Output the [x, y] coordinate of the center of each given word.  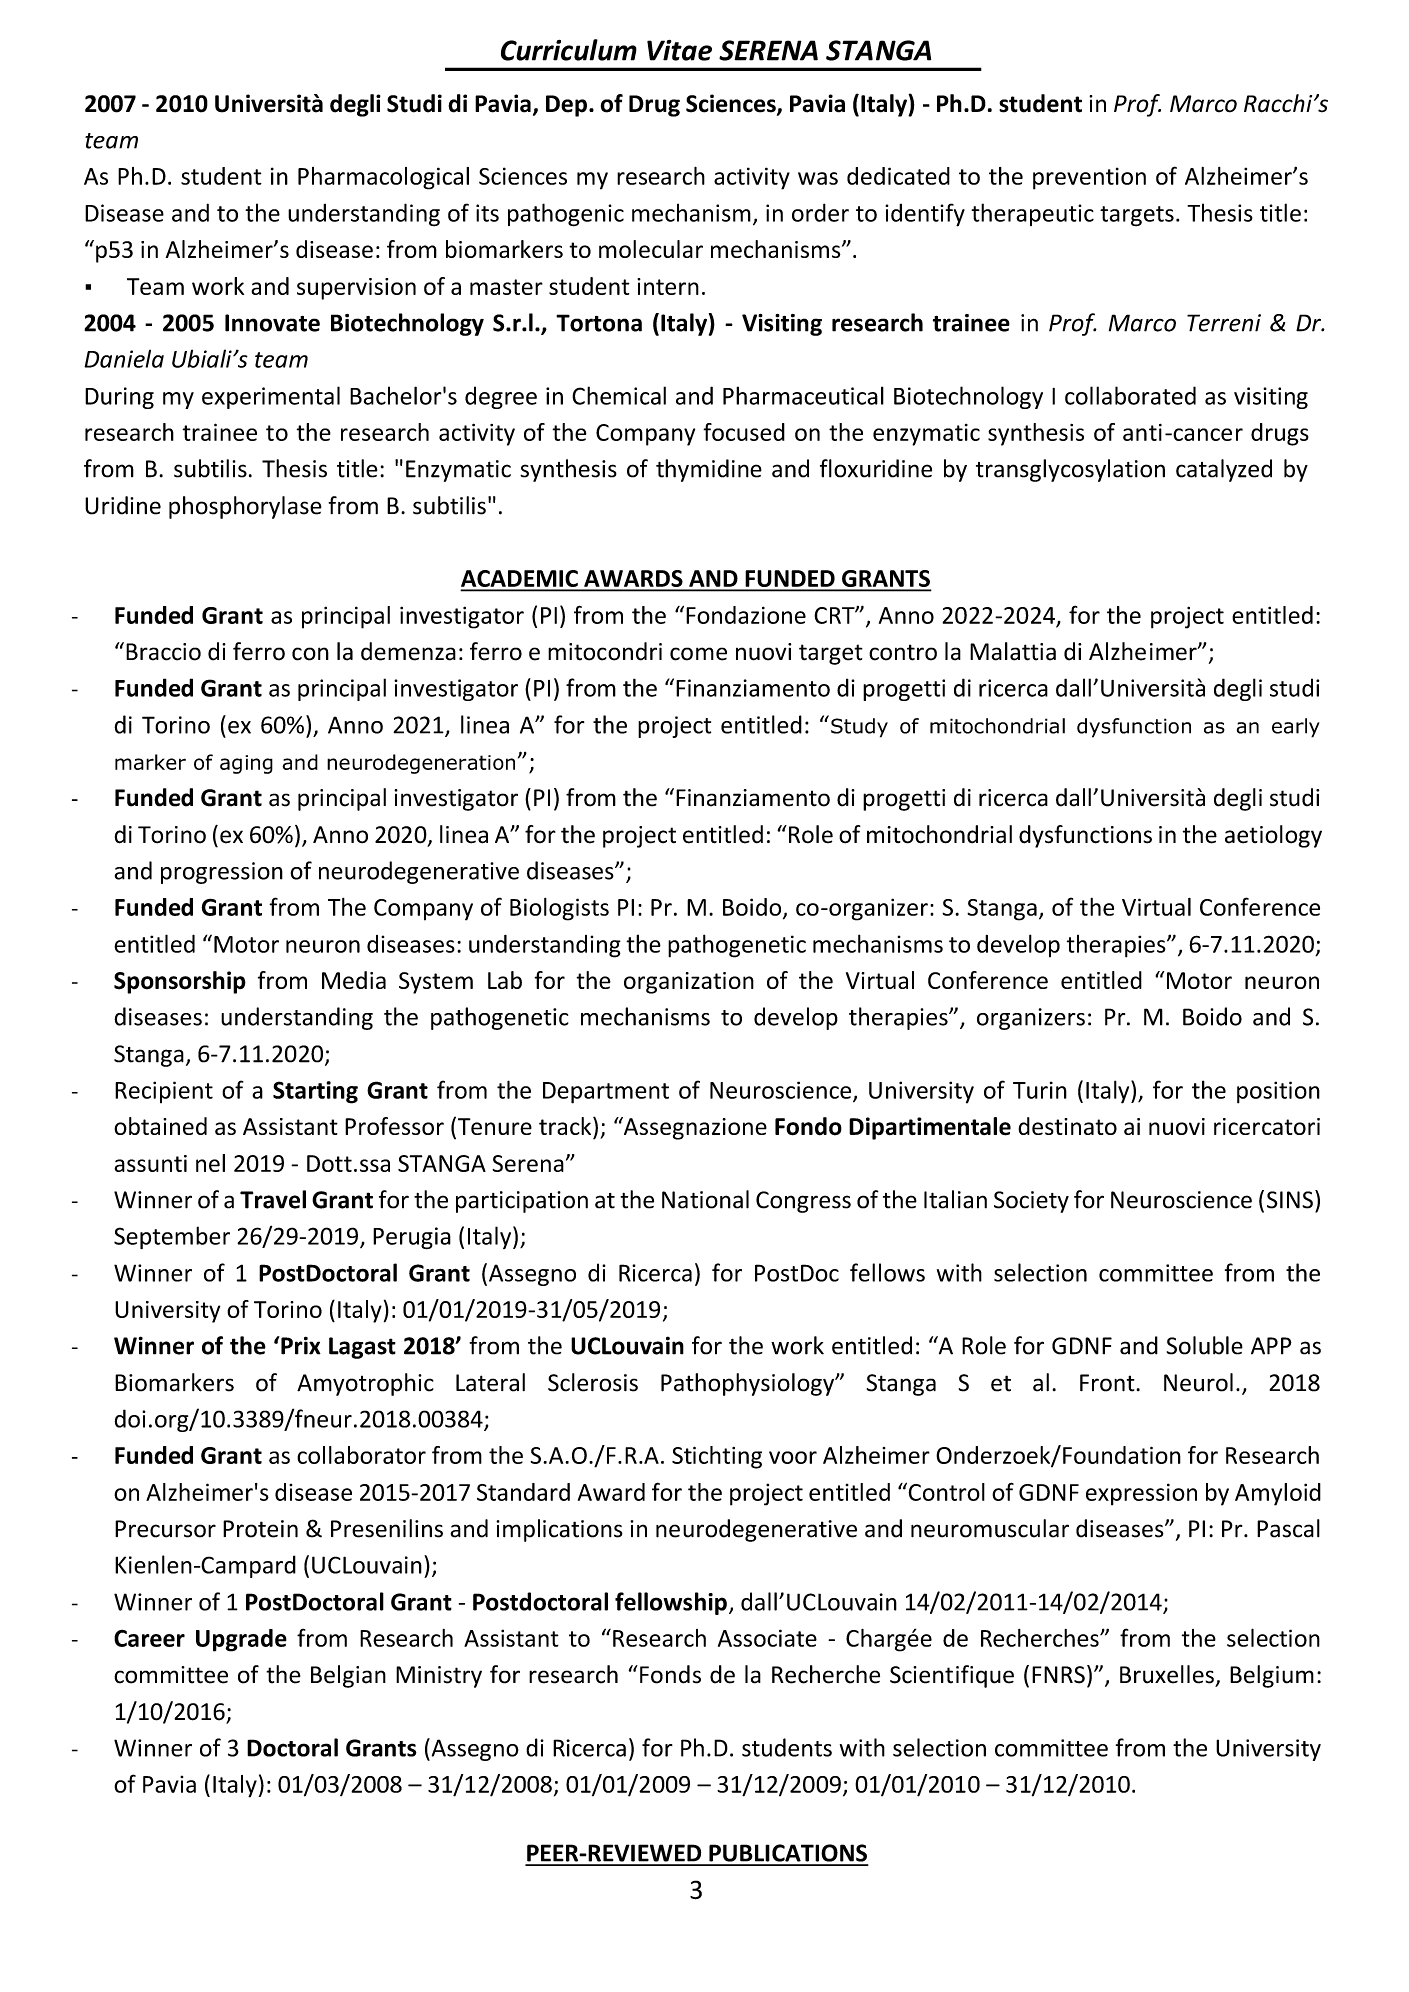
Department [606, 1093]
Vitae [679, 50]
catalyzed [1224, 470]
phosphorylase [245, 507]
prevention [1089, 178]
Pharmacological [383, 178]
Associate [767, 1638]
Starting [315, 1092]
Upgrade [241, 1640]
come [698, 654]
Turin [1040, 1090]
